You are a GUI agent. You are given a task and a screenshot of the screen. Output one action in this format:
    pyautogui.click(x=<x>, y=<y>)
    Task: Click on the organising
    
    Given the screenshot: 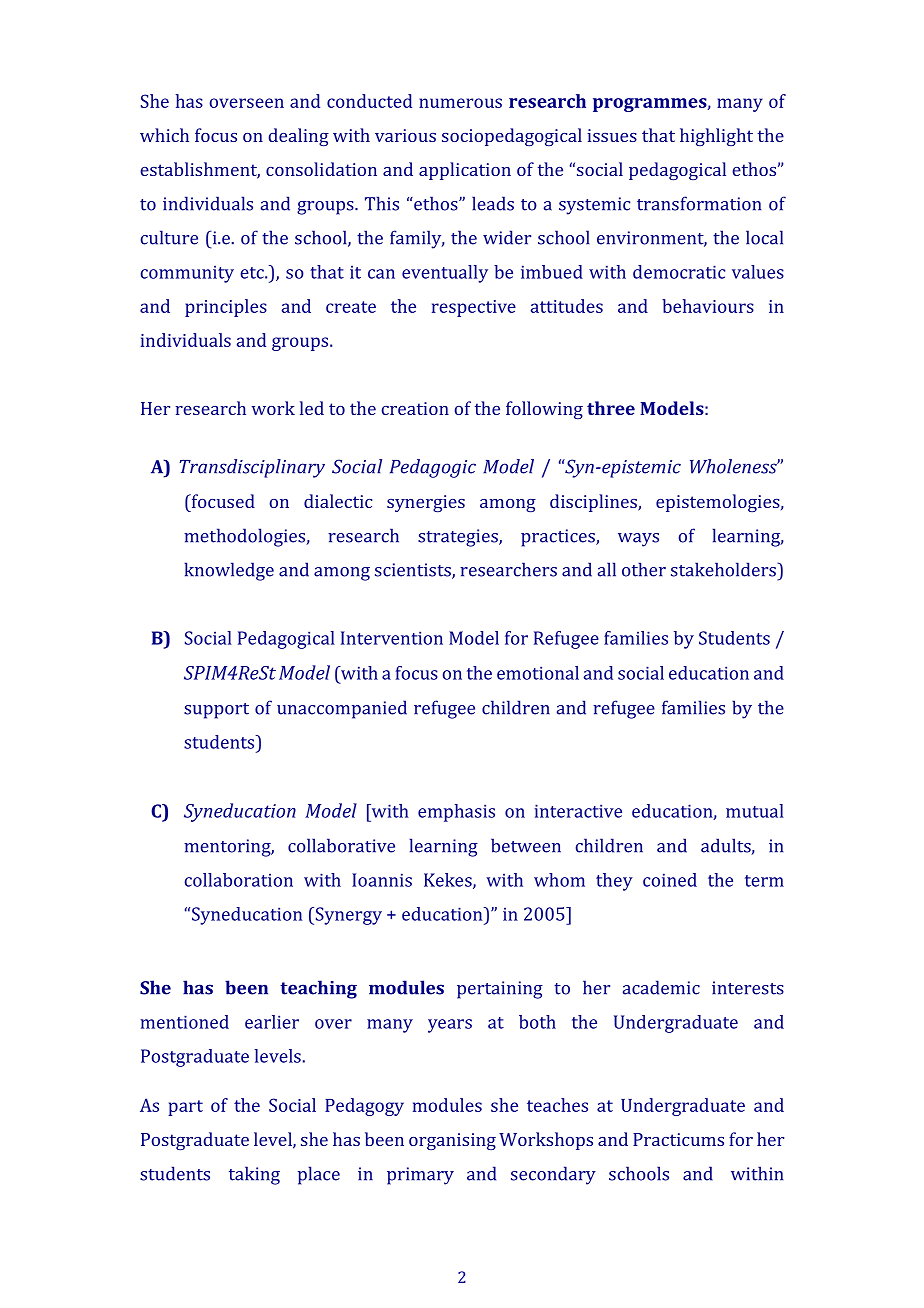 What is the action you would take?
    pyautogui.click(x=452, y=1141)
